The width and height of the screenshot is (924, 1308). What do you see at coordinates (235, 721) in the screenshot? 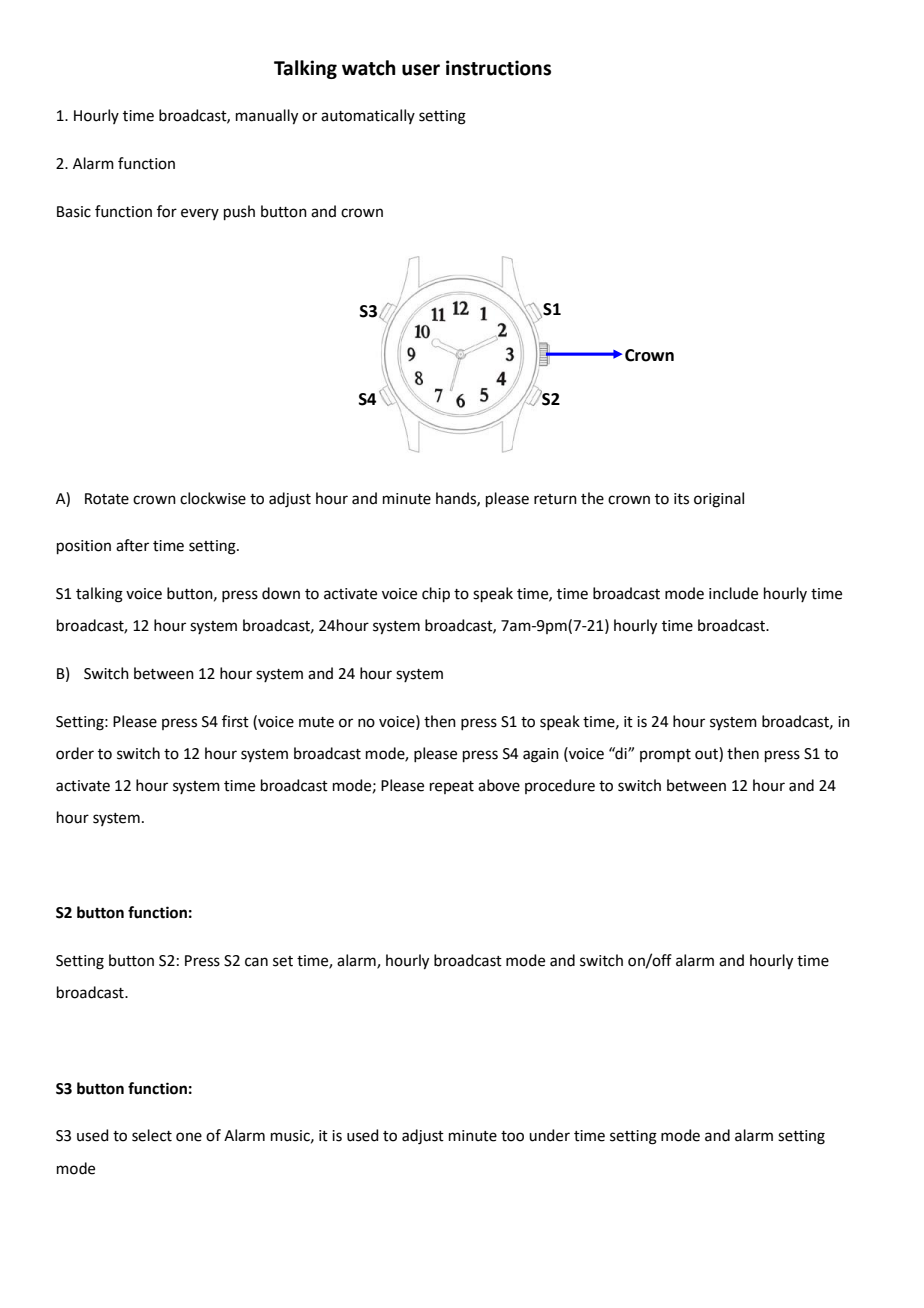
I see `first` at bounding box center [235, 721].
